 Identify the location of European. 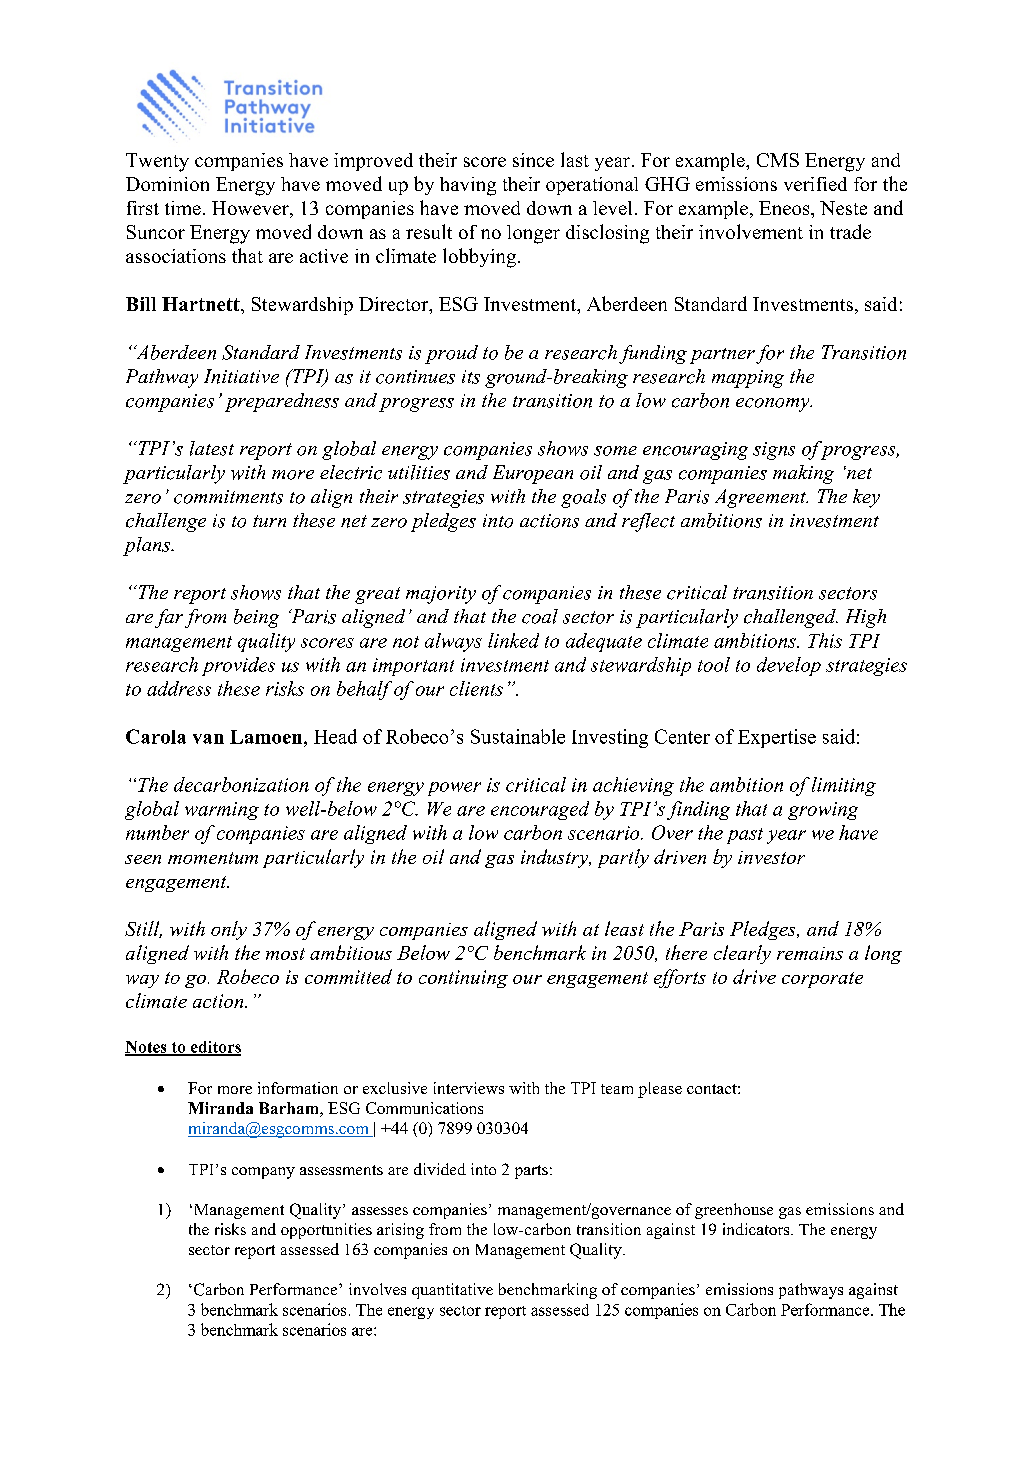
(533, 474).
